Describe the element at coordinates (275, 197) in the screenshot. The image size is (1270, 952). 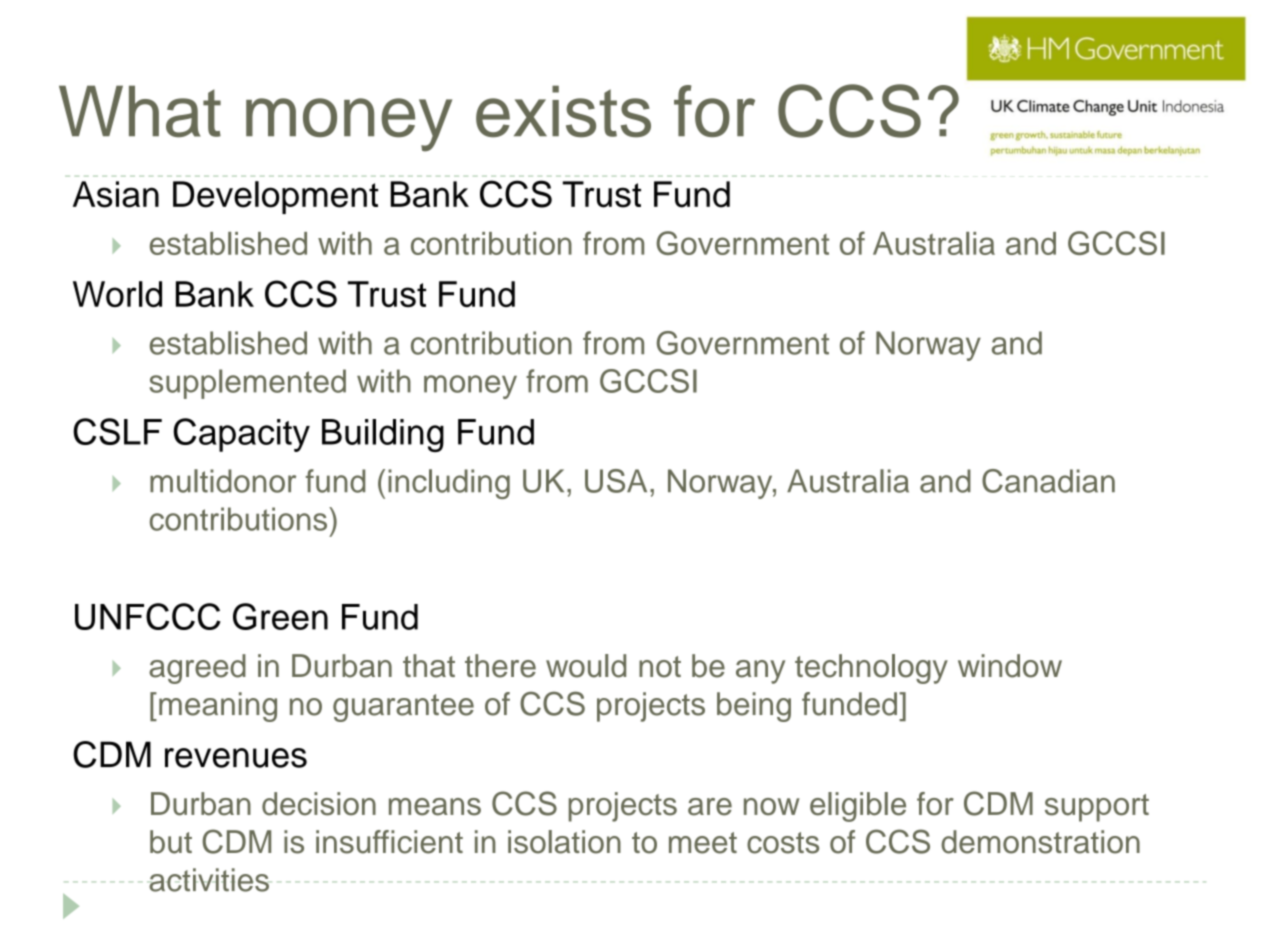
I see `Development` at that location.
